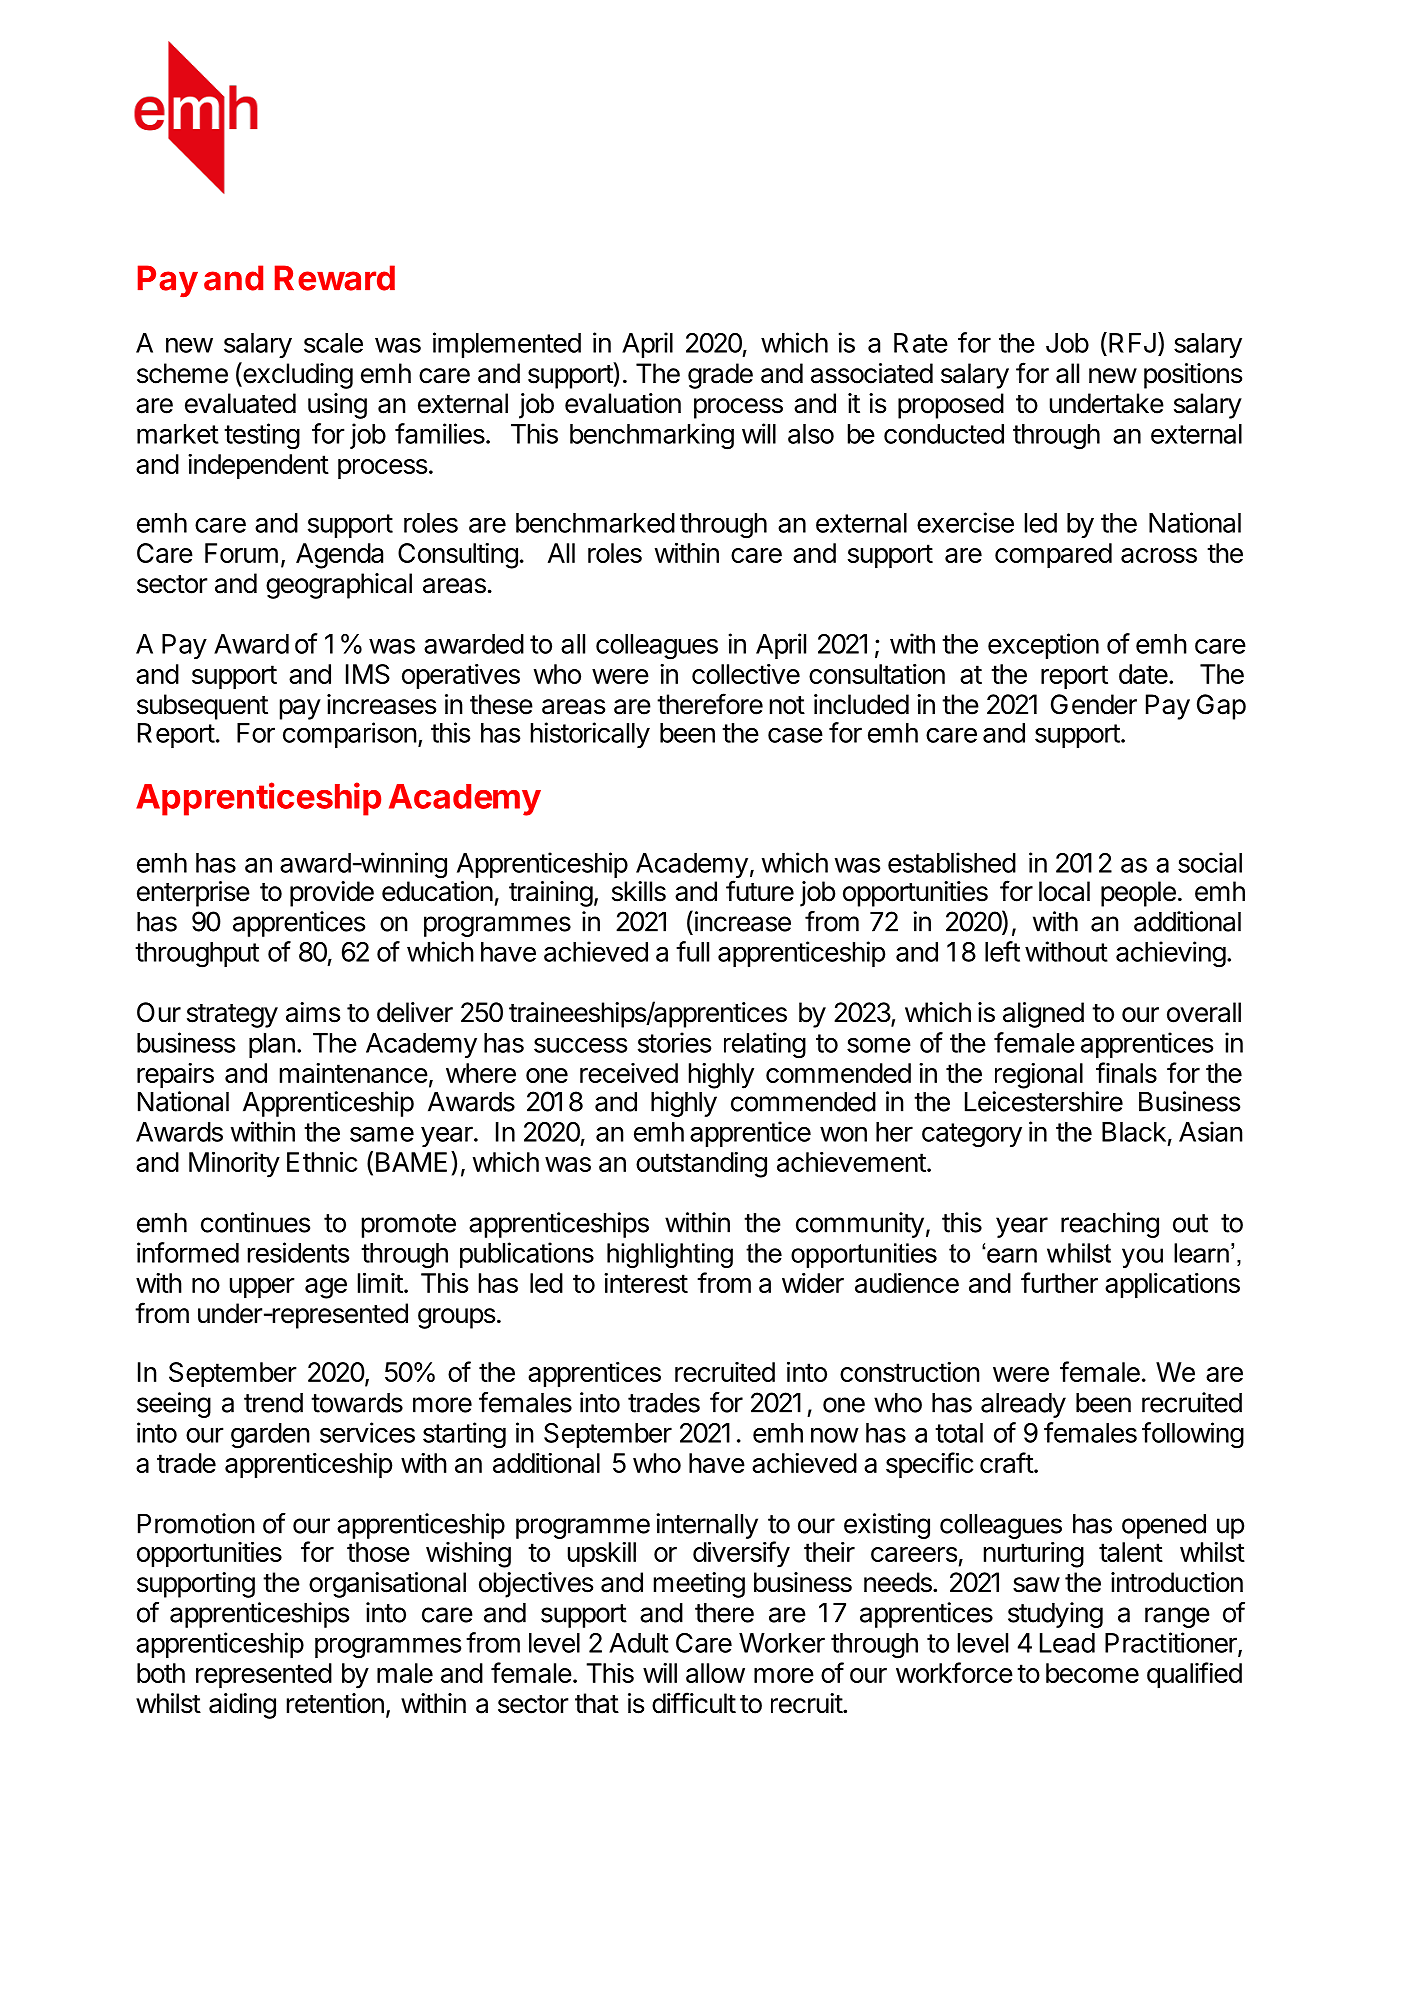  What do you see at coordinates (335, 1703) in the screenshot?
I see `retention` at bounding box center [335, 1703].
